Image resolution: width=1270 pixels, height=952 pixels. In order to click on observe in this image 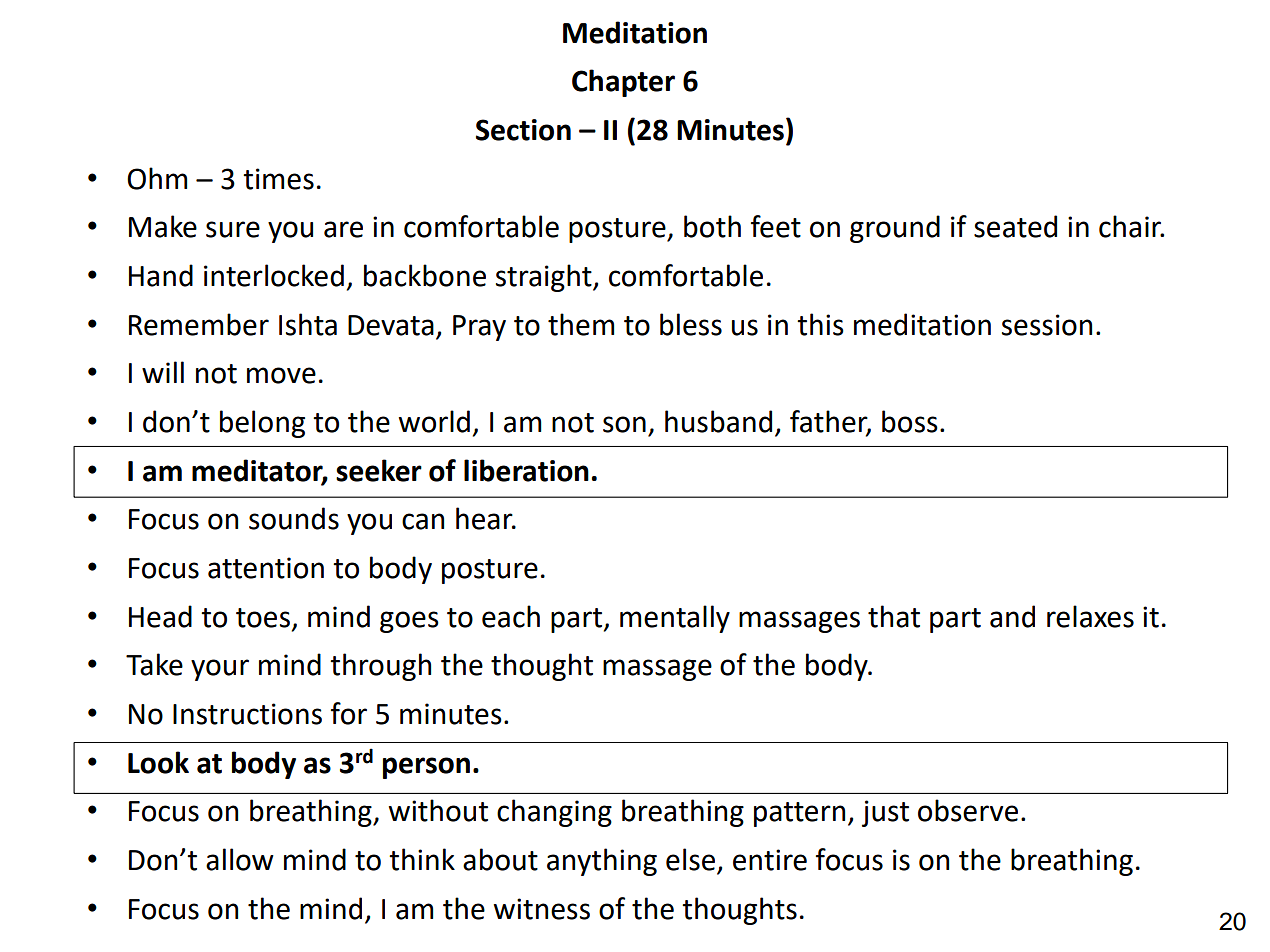, I will do `click(968, 810)`.
